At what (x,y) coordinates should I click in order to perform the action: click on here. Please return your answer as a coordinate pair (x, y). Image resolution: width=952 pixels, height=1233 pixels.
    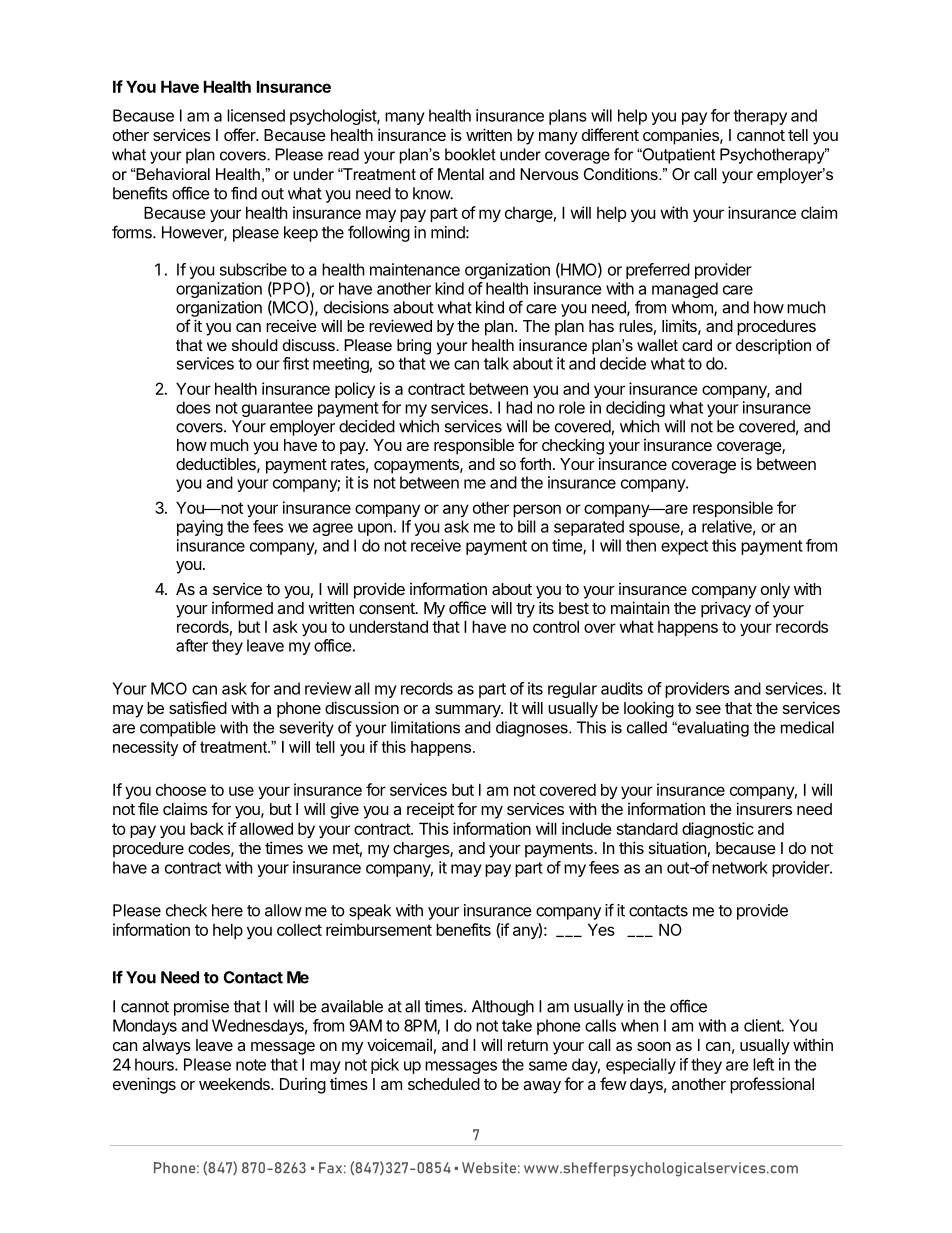
    Looking at the image, I should click on (227, 910).
